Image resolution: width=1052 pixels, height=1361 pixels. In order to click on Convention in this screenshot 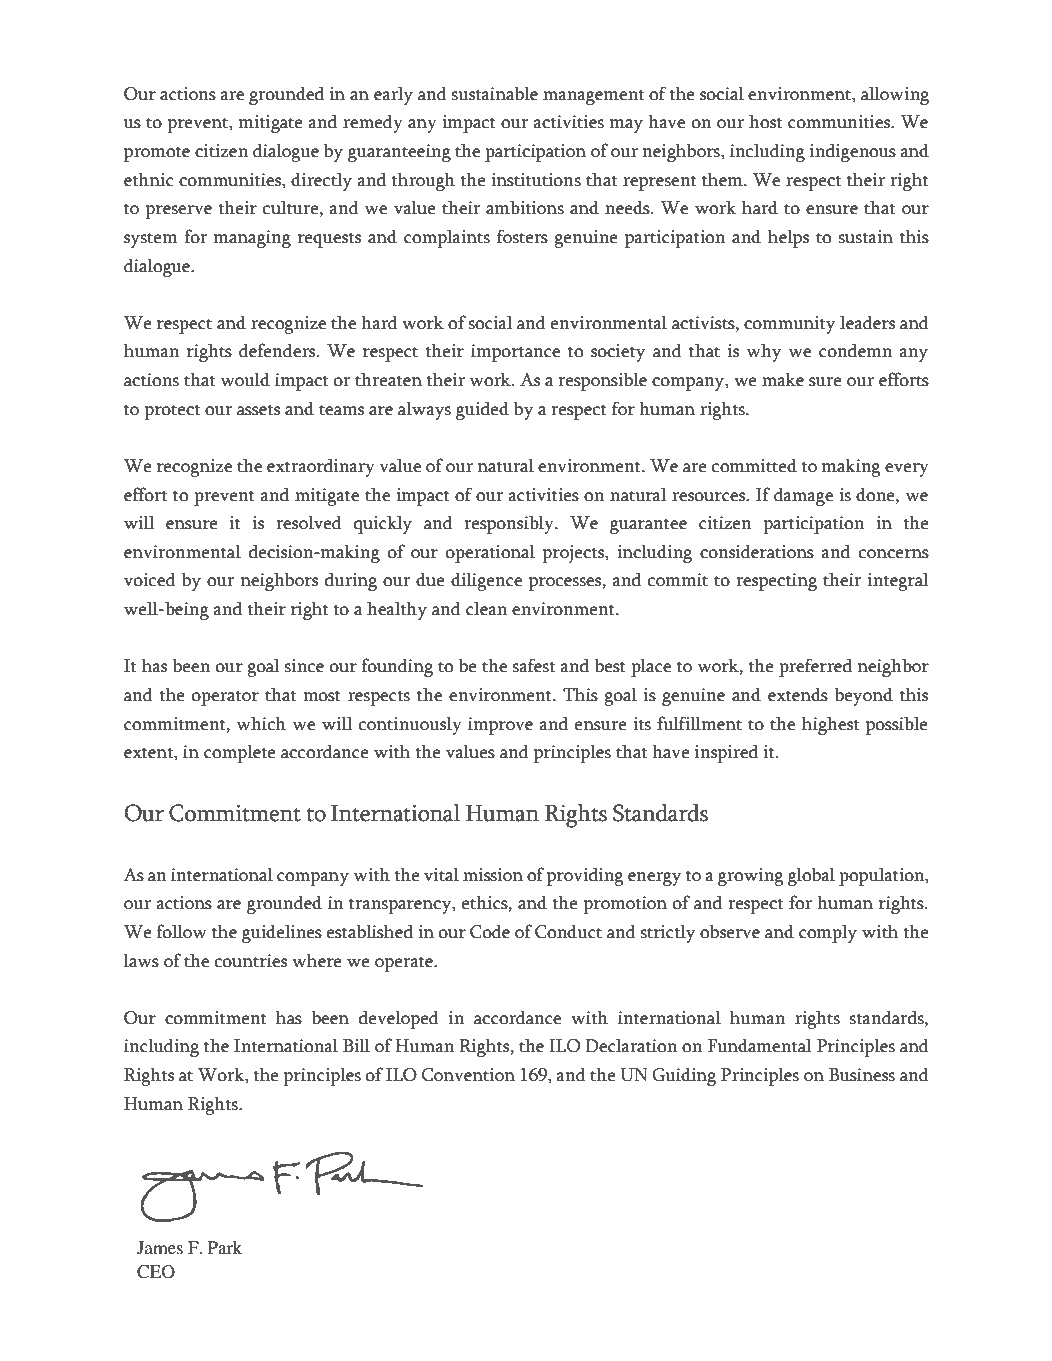, I will do `click(468, 1075)`.
